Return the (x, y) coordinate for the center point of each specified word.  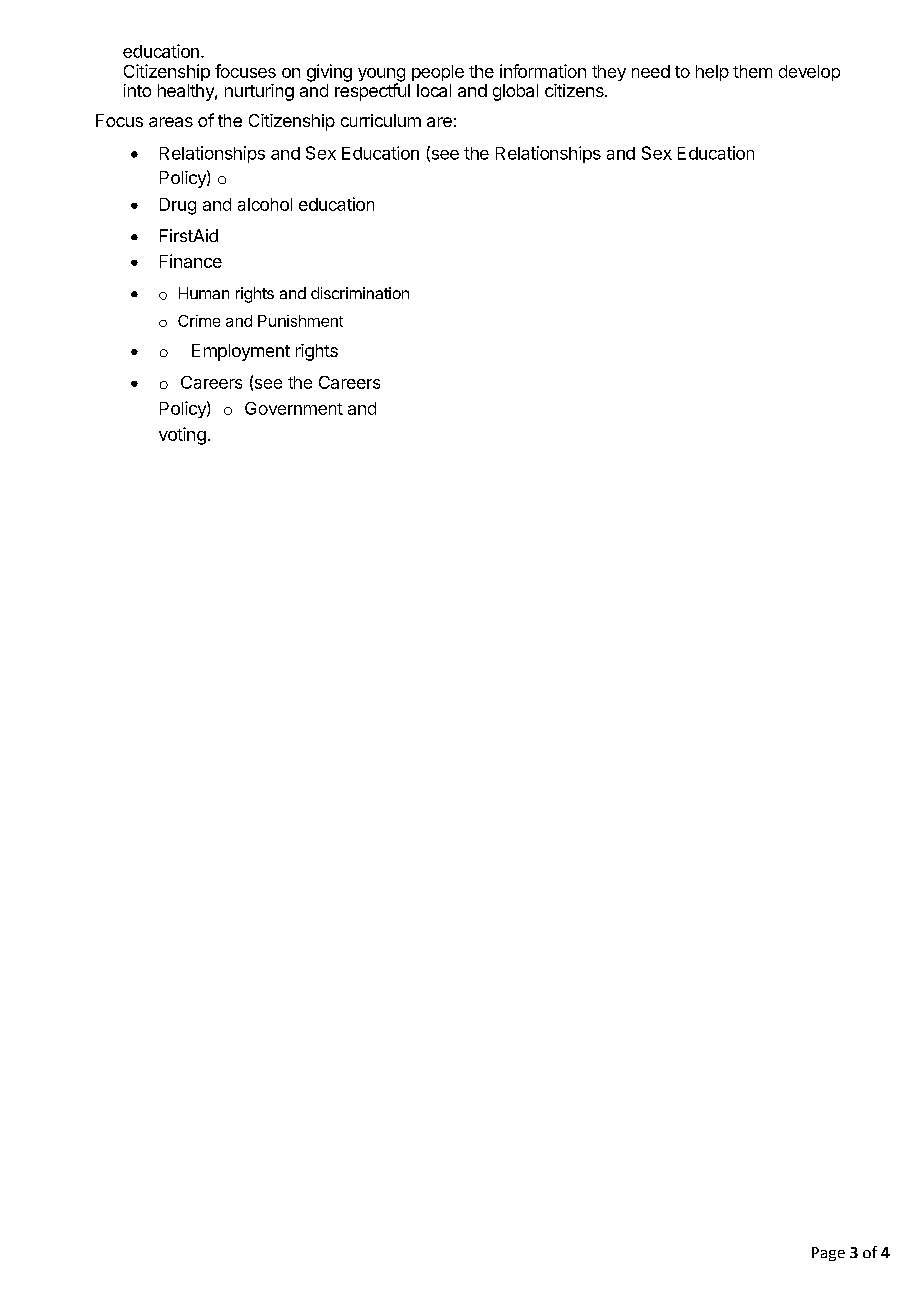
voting (182, 436)
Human (204, 293)
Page (828, 1254)
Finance (191, 261)
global (515, 92)
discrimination (360, 293)
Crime (199, 321)
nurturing (259, 92)
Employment (241, 352)
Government (294, 408)
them (752, 71)
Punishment (300, 321)
